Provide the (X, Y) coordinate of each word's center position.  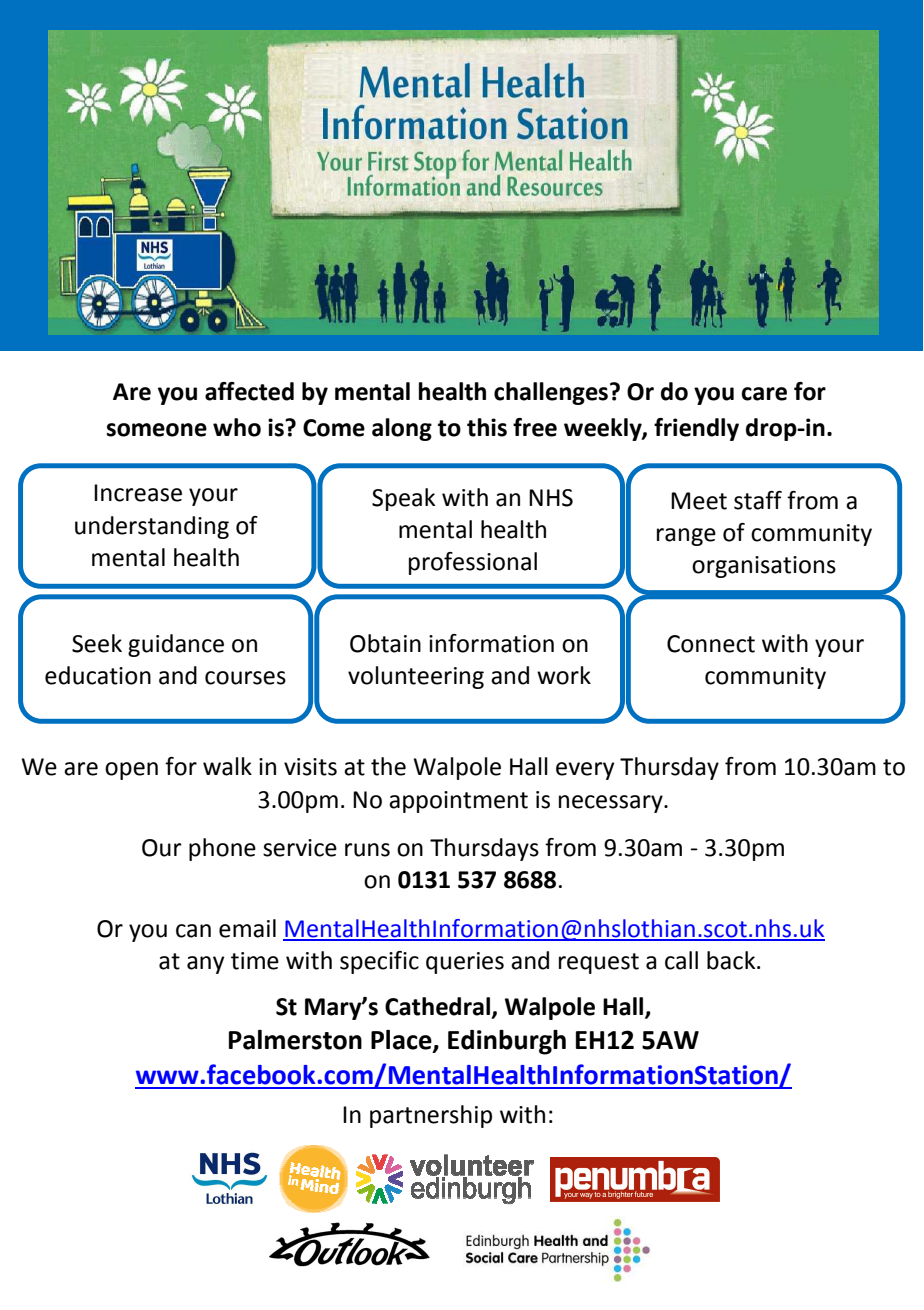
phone (222, 849)
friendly (696, 429)
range (686, 537)
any (205, 965)
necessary (612, 804)
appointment (458, 802)
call (681, 960)
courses (245, 678)
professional (473, 563)
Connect (711, 644)
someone (157, 430)
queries (465, 963)
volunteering (416, 677)
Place (402, 1041)
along (402, 429)
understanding (152, 527)
